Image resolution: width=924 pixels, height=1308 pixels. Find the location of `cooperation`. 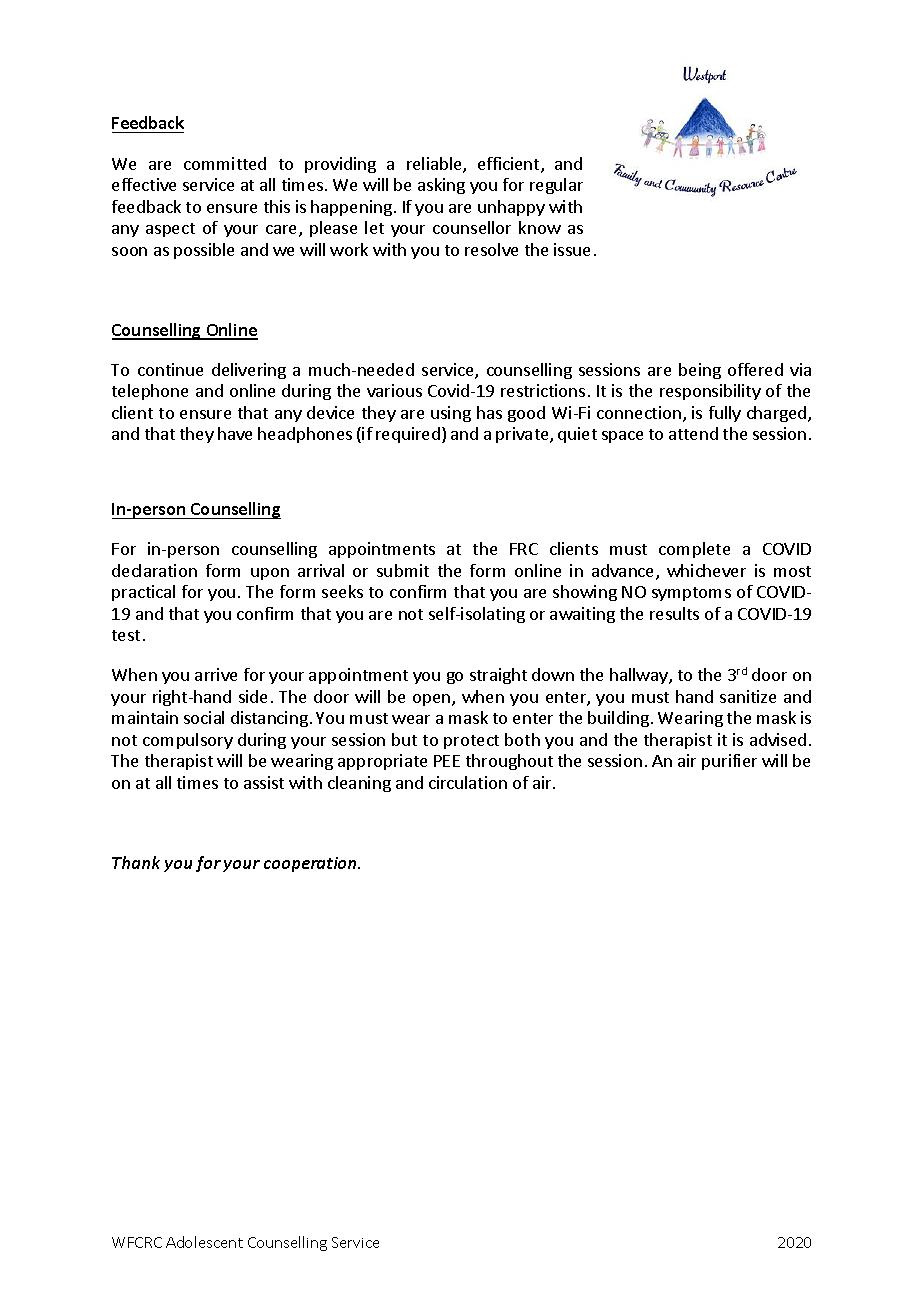

cooperation is located at coordinates (312, 864).
